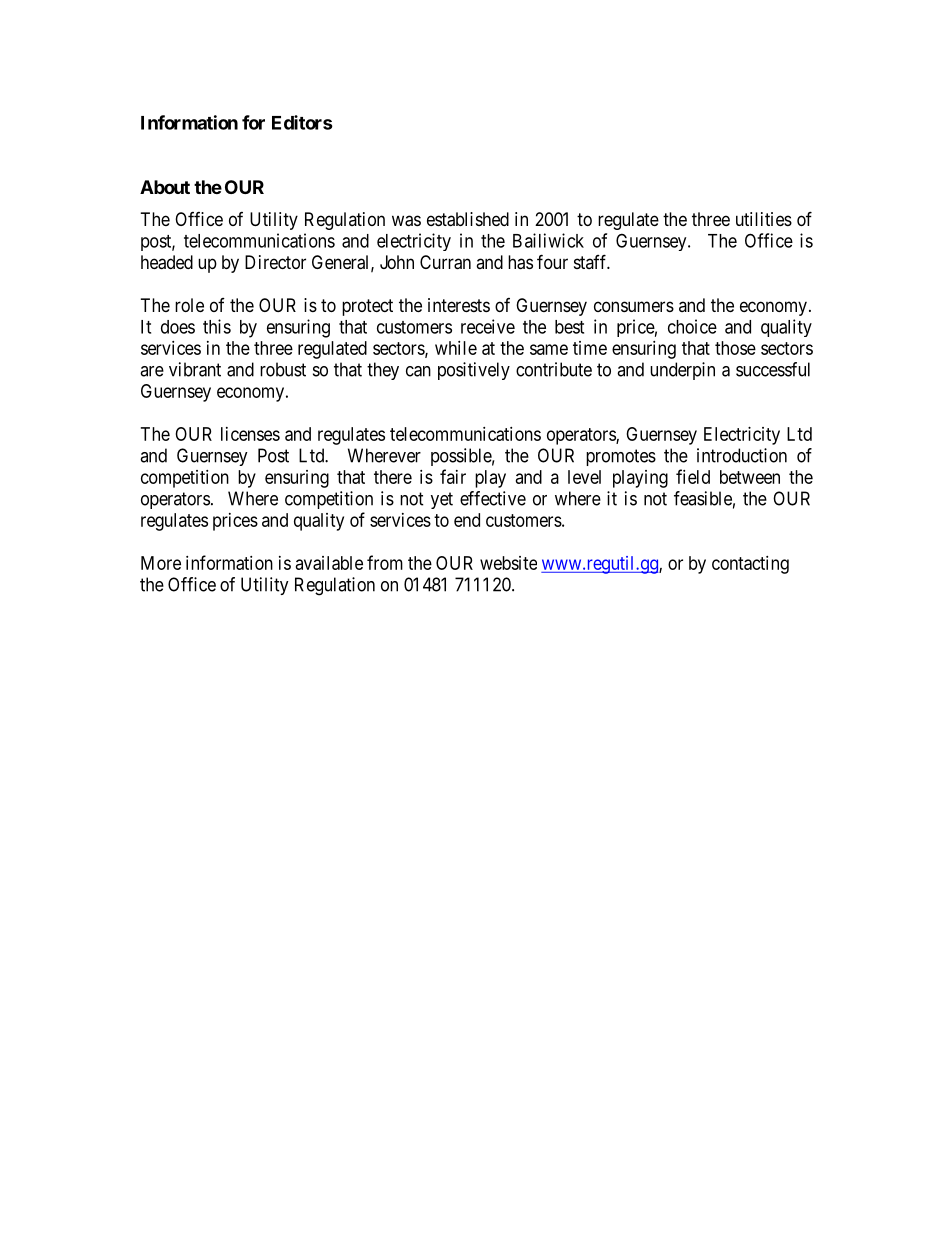 The height and width of the screenshot is (1233, 952). I want to click on established, so click(468, 219).
